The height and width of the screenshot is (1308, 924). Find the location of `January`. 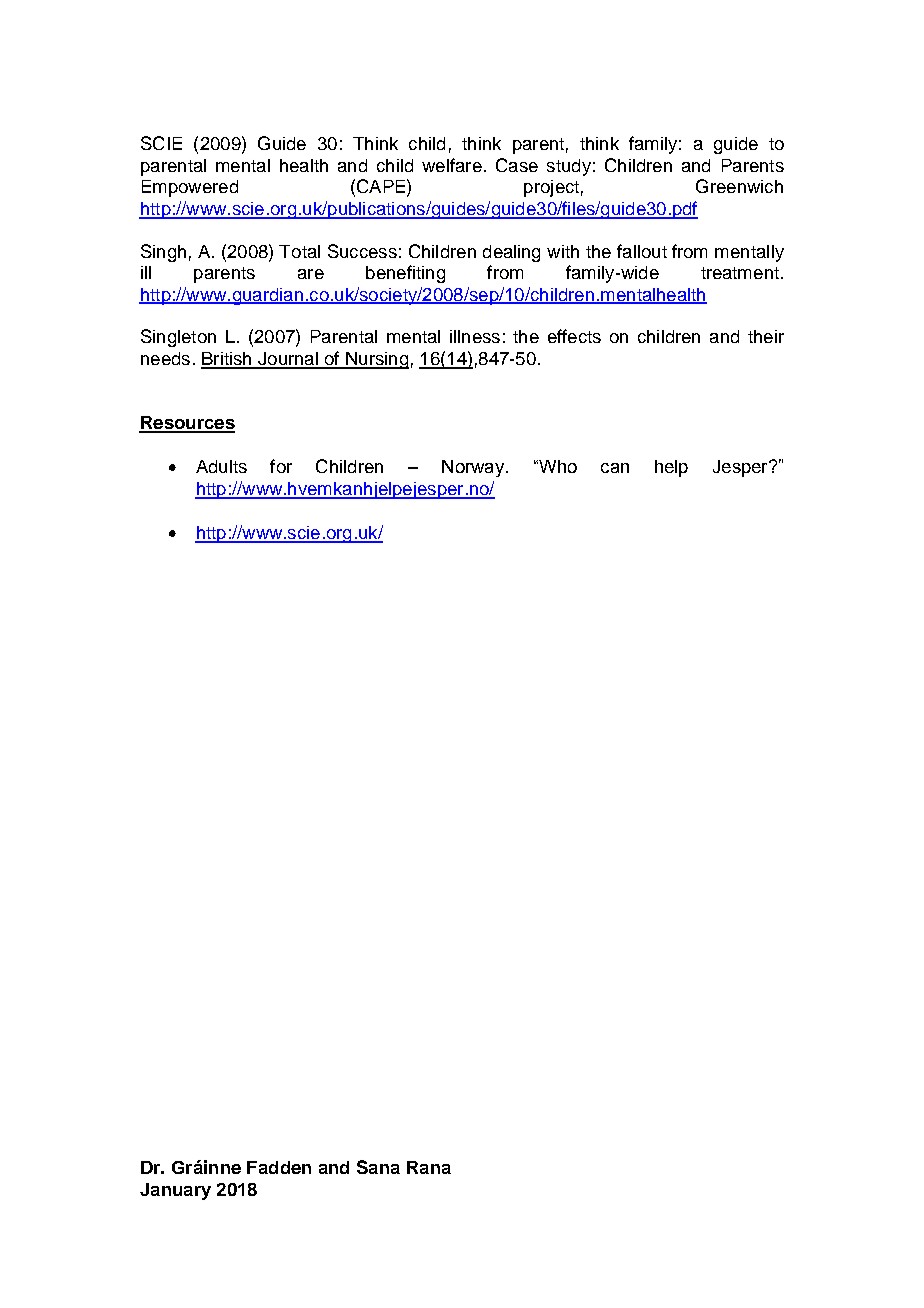

January is located at coordinates (175, 1191).
